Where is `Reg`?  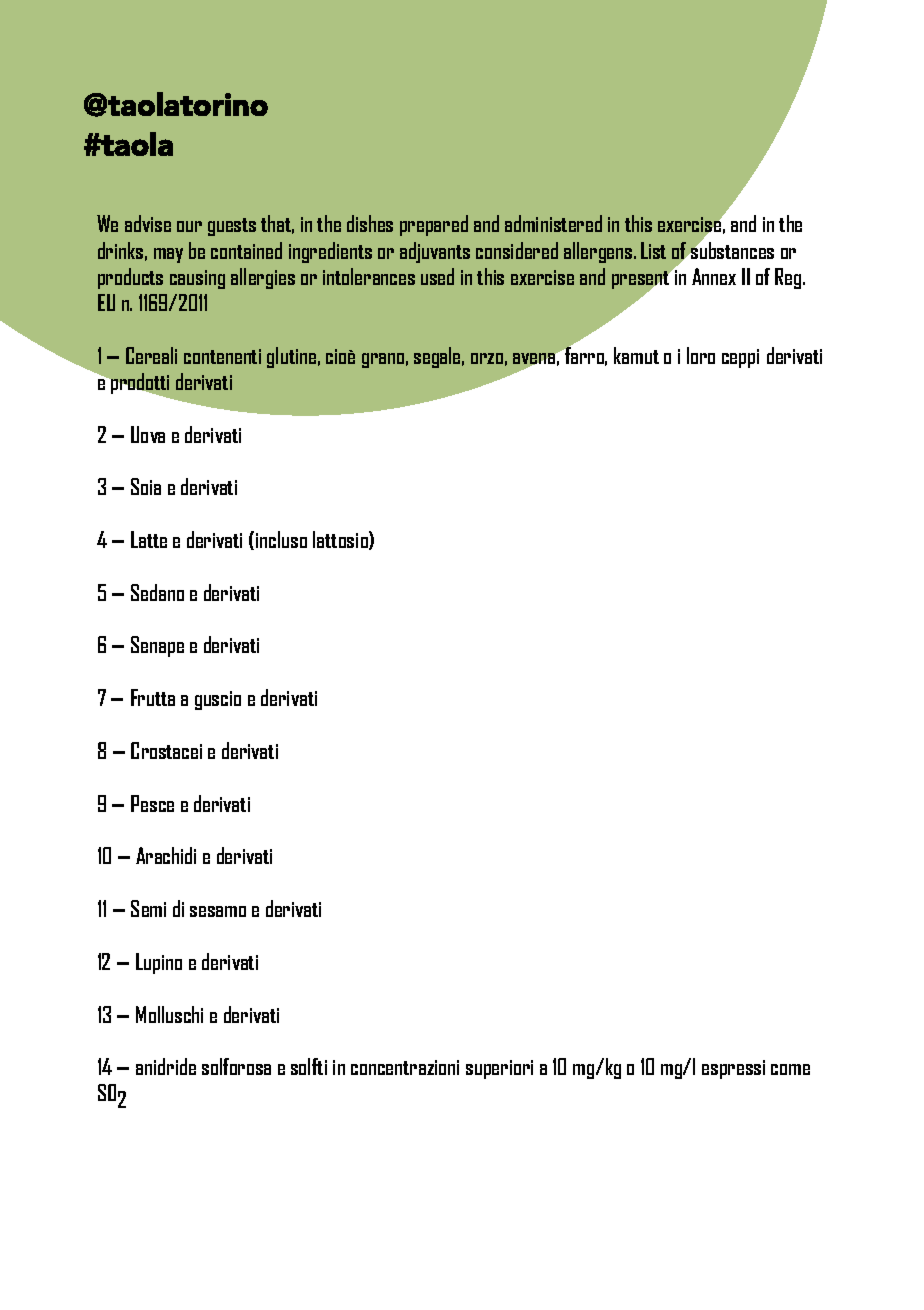 Reg is located at coordinates (789, 278).
